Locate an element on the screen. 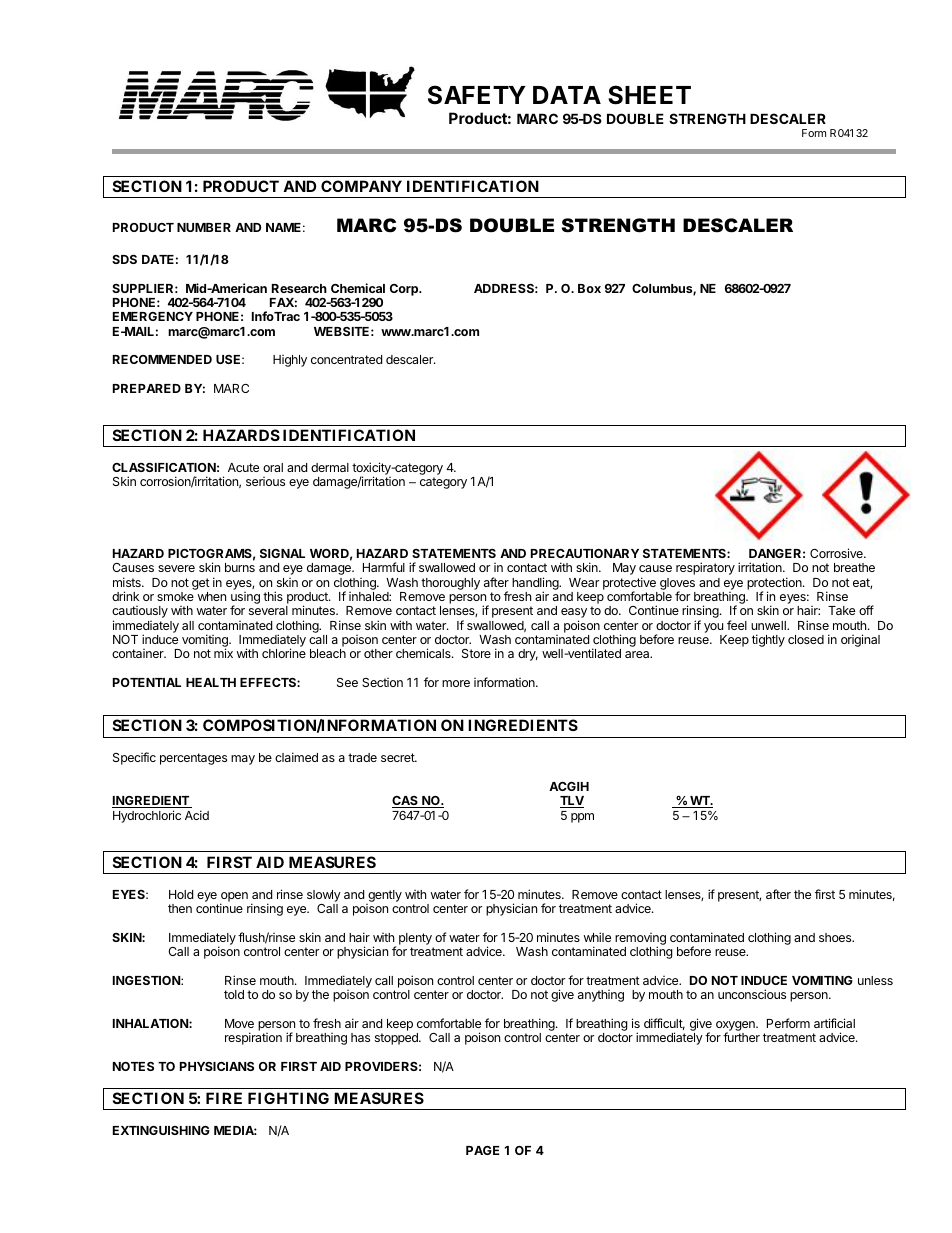  when is located at coordinates (212, 596).
